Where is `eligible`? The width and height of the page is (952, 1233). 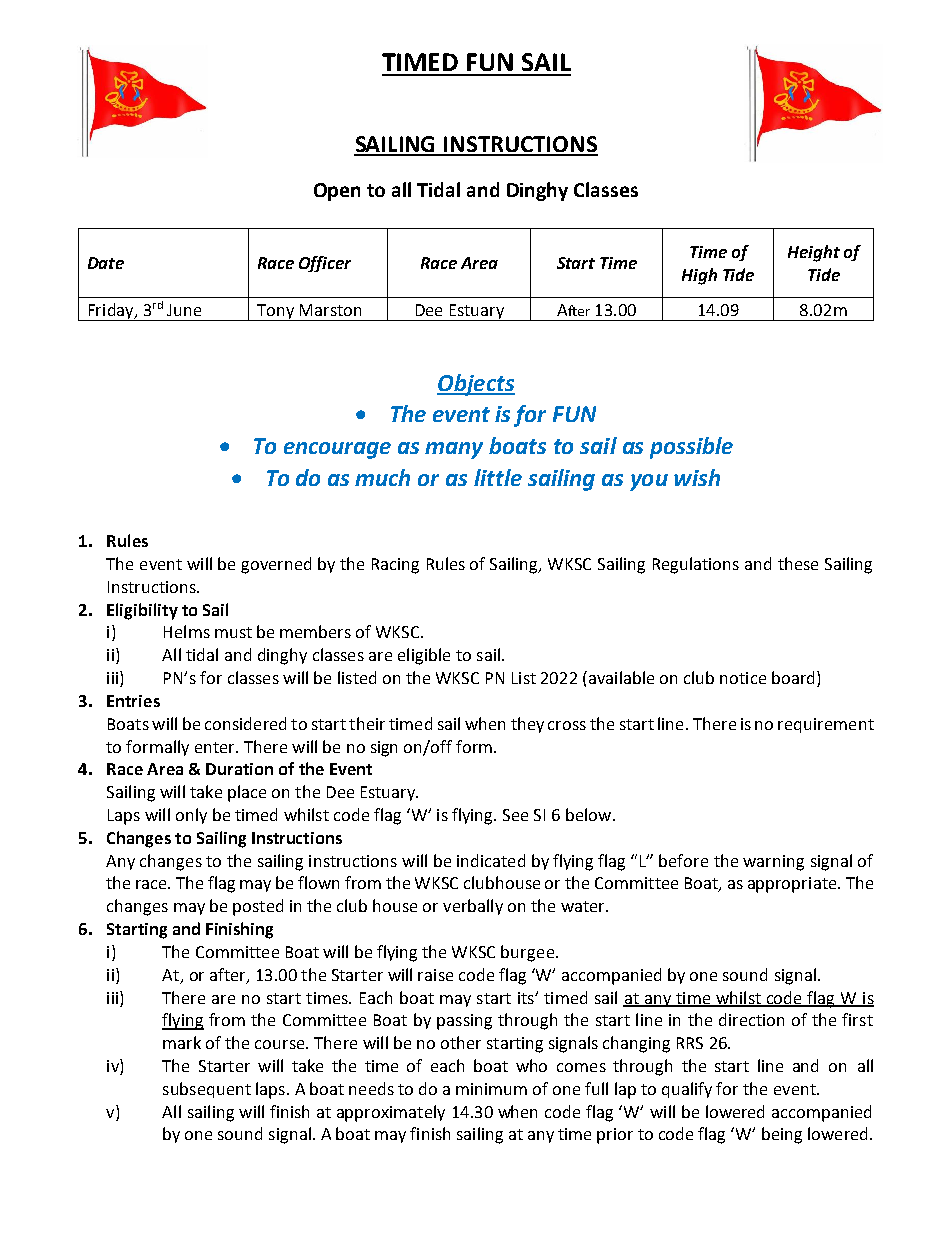 eligible is located at coordinates (424, 656).
